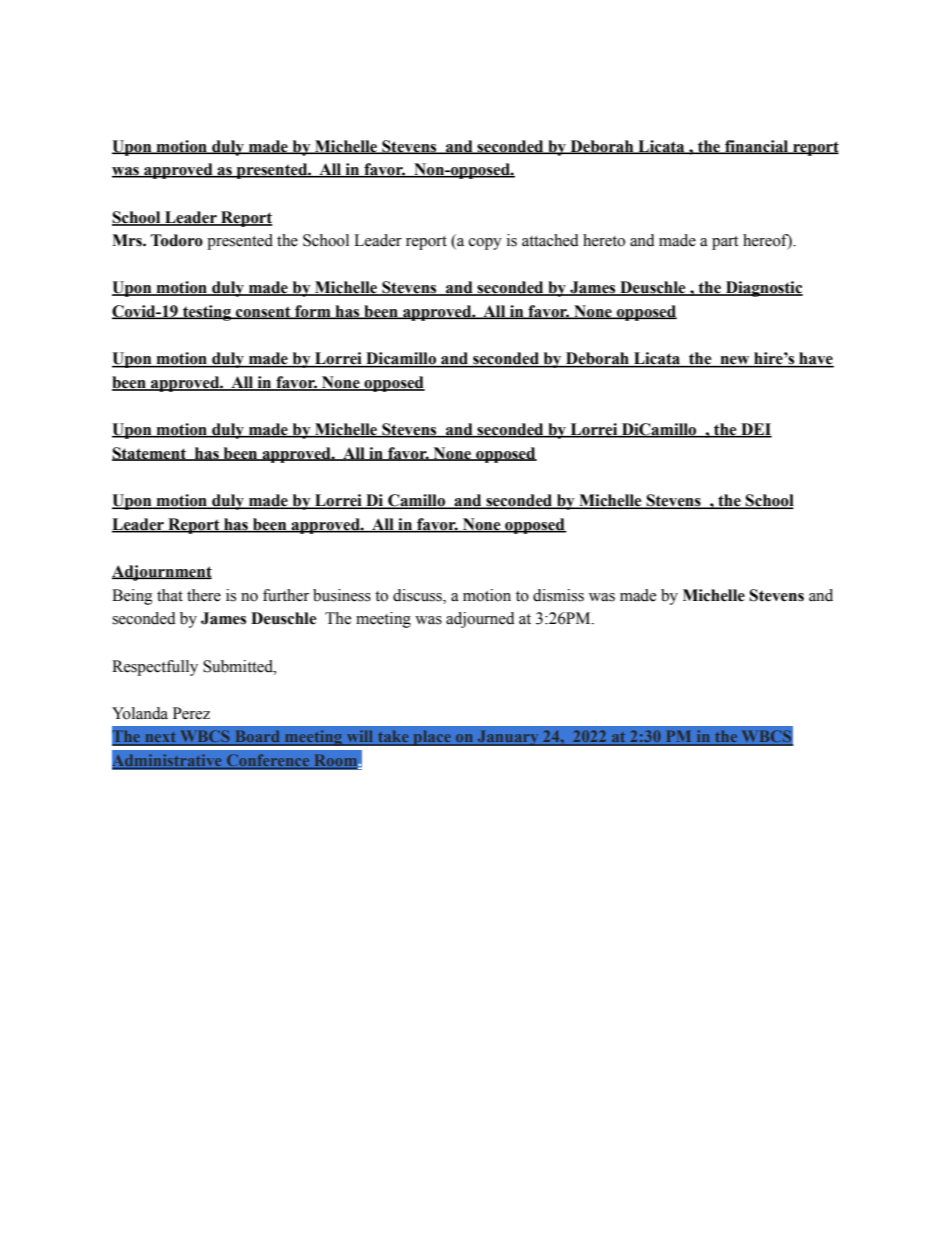  What do you see at coordinates (755, 430) in the page?
I see `DEI` at bounding box center [755, 430].
